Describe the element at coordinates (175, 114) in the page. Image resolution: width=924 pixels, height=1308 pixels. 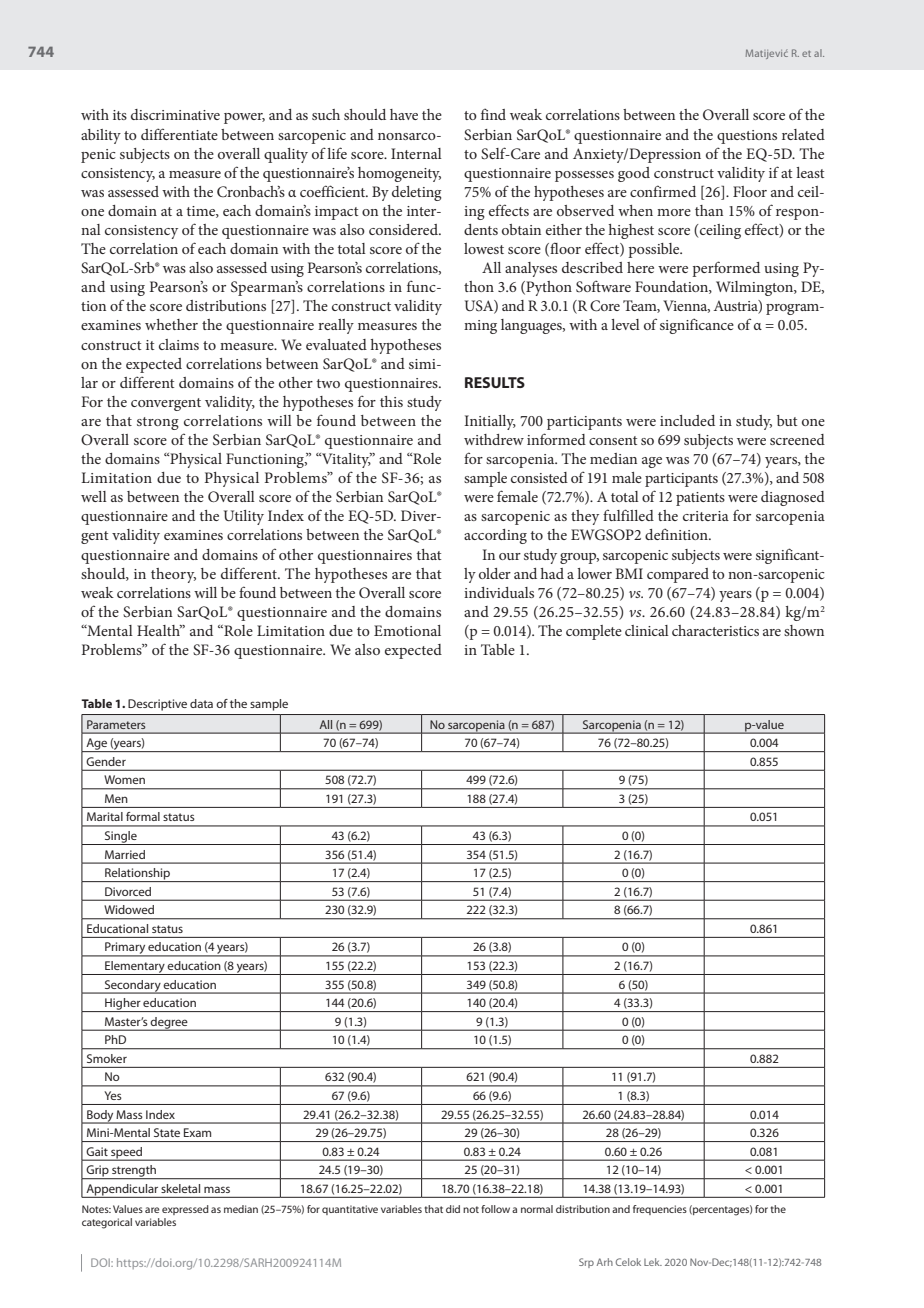
I see `discriminative` at that location.
